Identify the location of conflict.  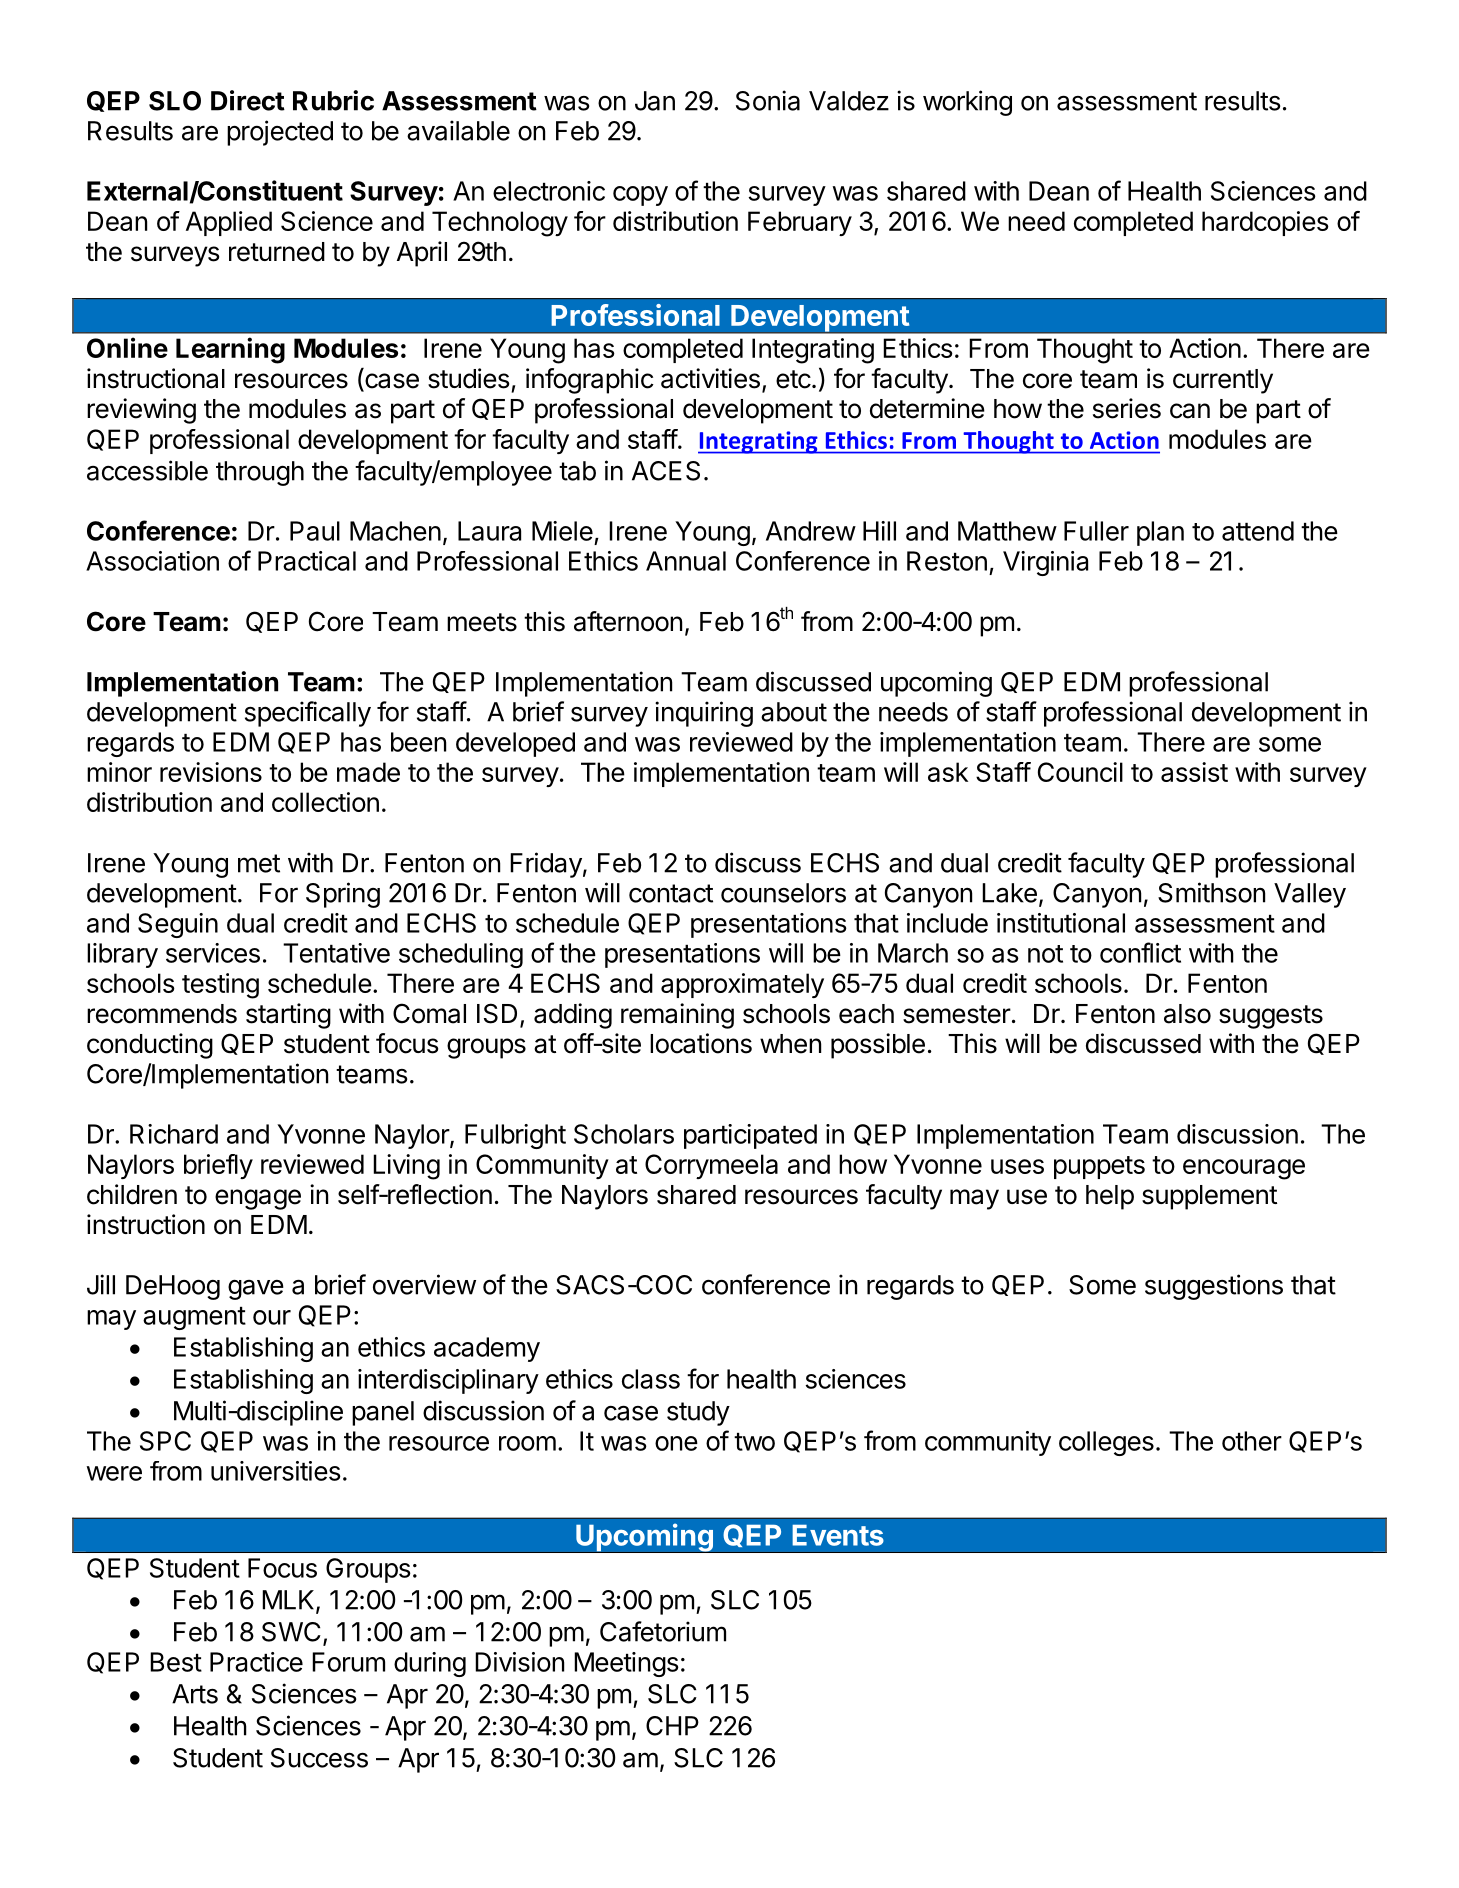
(1140, 952).
